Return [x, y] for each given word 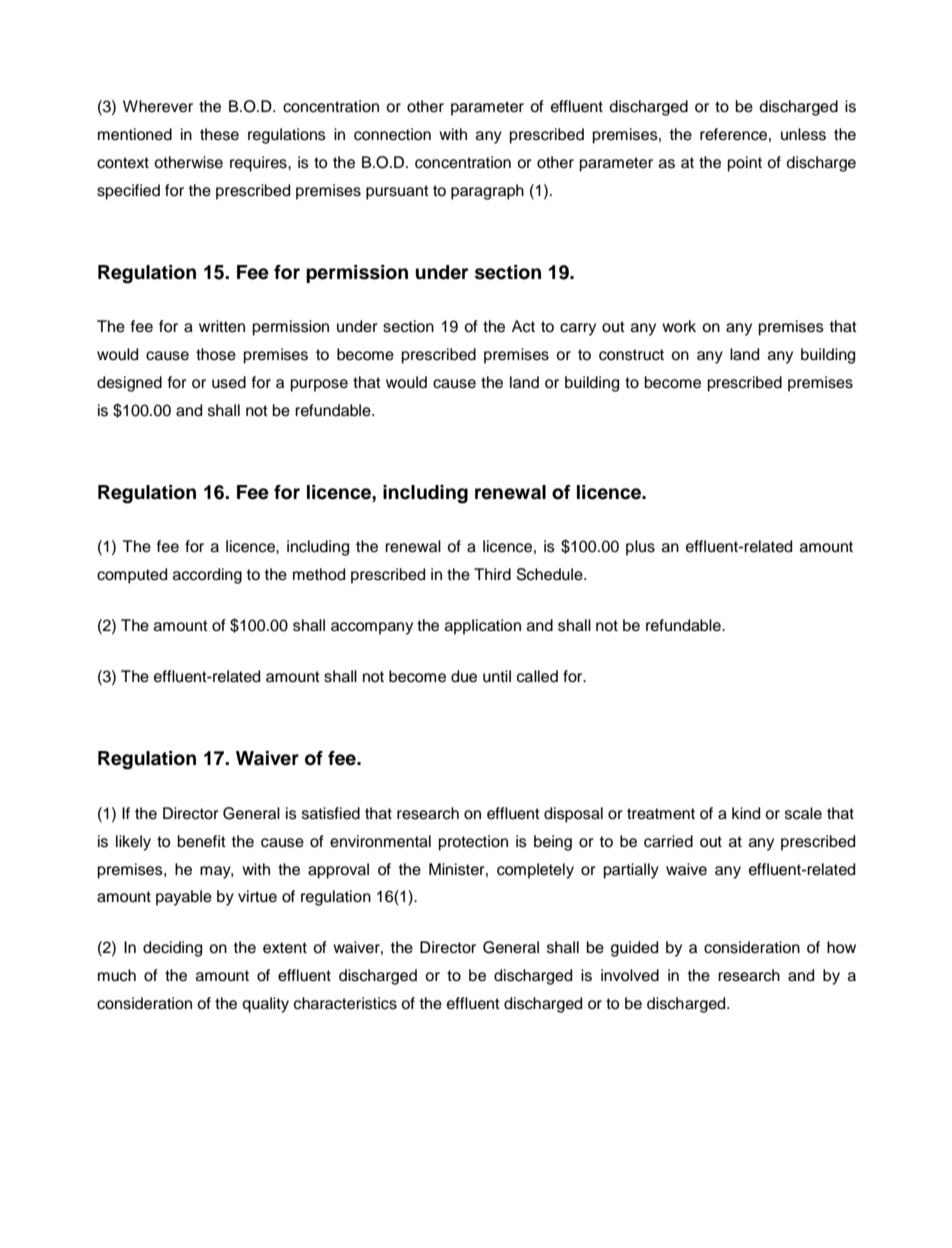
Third [492, 574]
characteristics [345, 1003]
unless [803, 134]
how [841, 947]
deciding [172, 949]
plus [640, 548]
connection [392, 134]
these [219, 134]
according [207, 576]
